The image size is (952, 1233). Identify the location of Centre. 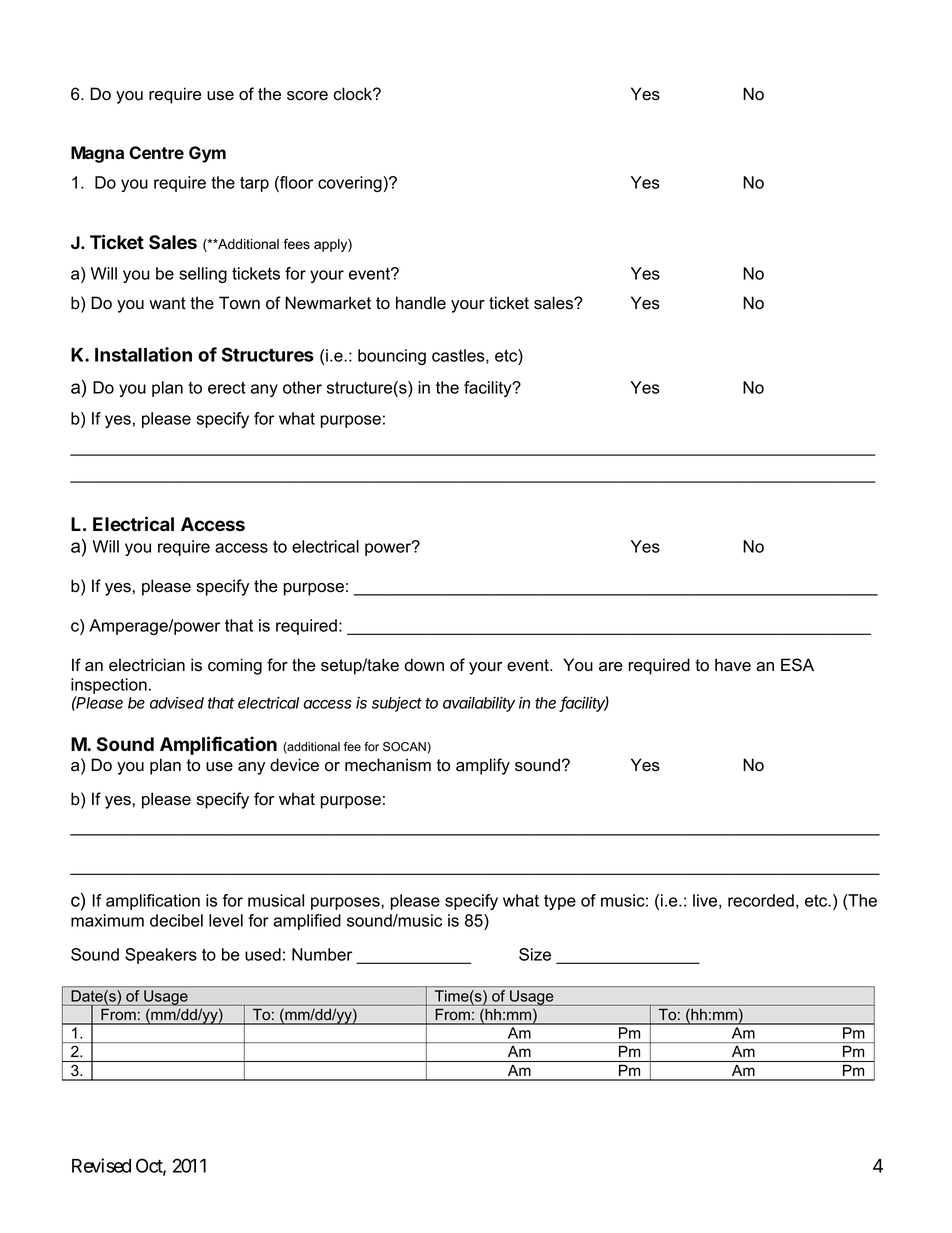
(156, 152).
